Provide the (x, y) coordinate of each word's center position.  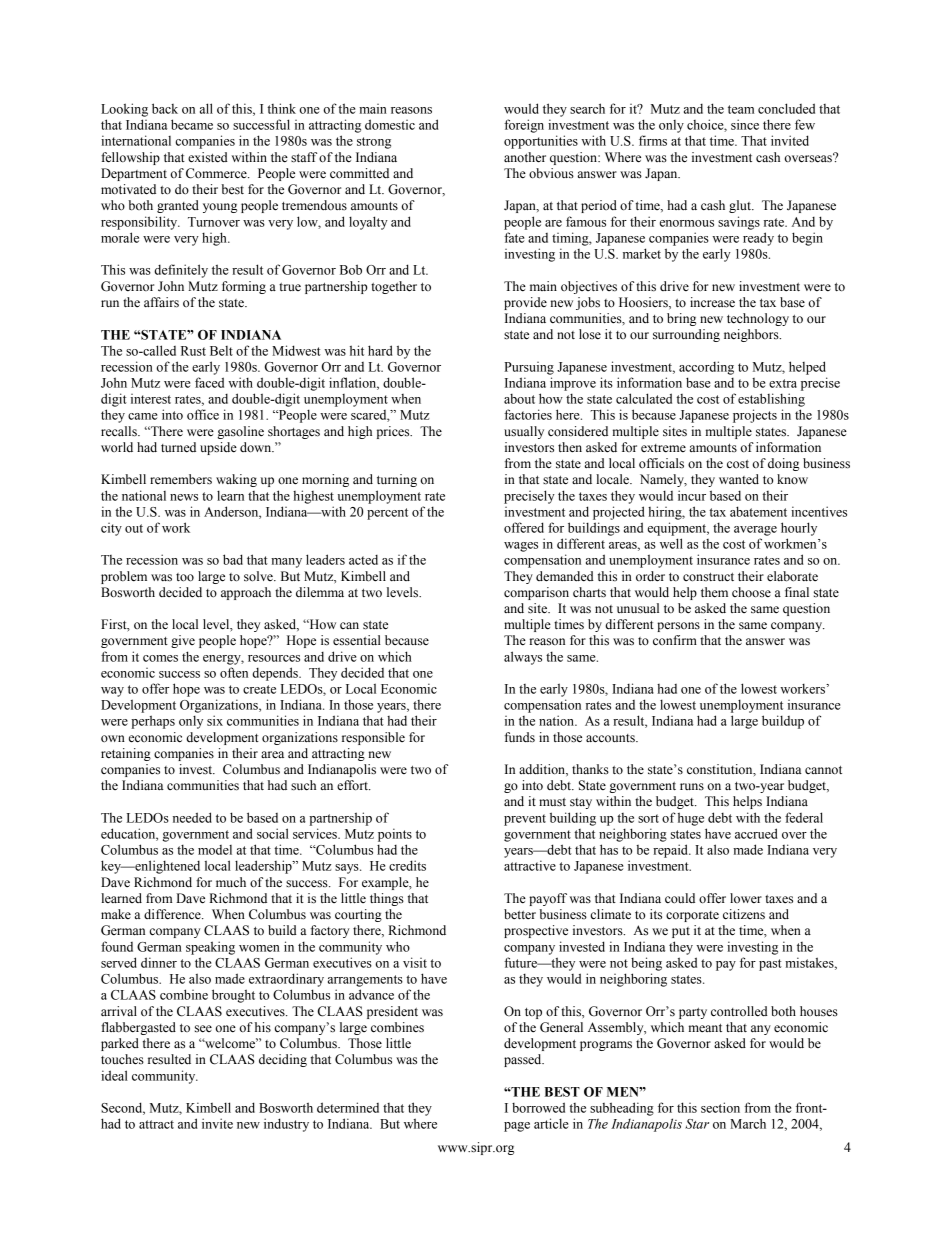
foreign (524, 126)
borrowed (538, 1107)
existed (208, 157)
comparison (536, 593)
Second (123, 1108)
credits (407, 865)
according (706, 368)
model (215, 850)
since (745, 124)
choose (751, 592)
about (519, 399)
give (183, 641)
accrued (756, 833)
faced (209, 382)
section (720, 1107)
